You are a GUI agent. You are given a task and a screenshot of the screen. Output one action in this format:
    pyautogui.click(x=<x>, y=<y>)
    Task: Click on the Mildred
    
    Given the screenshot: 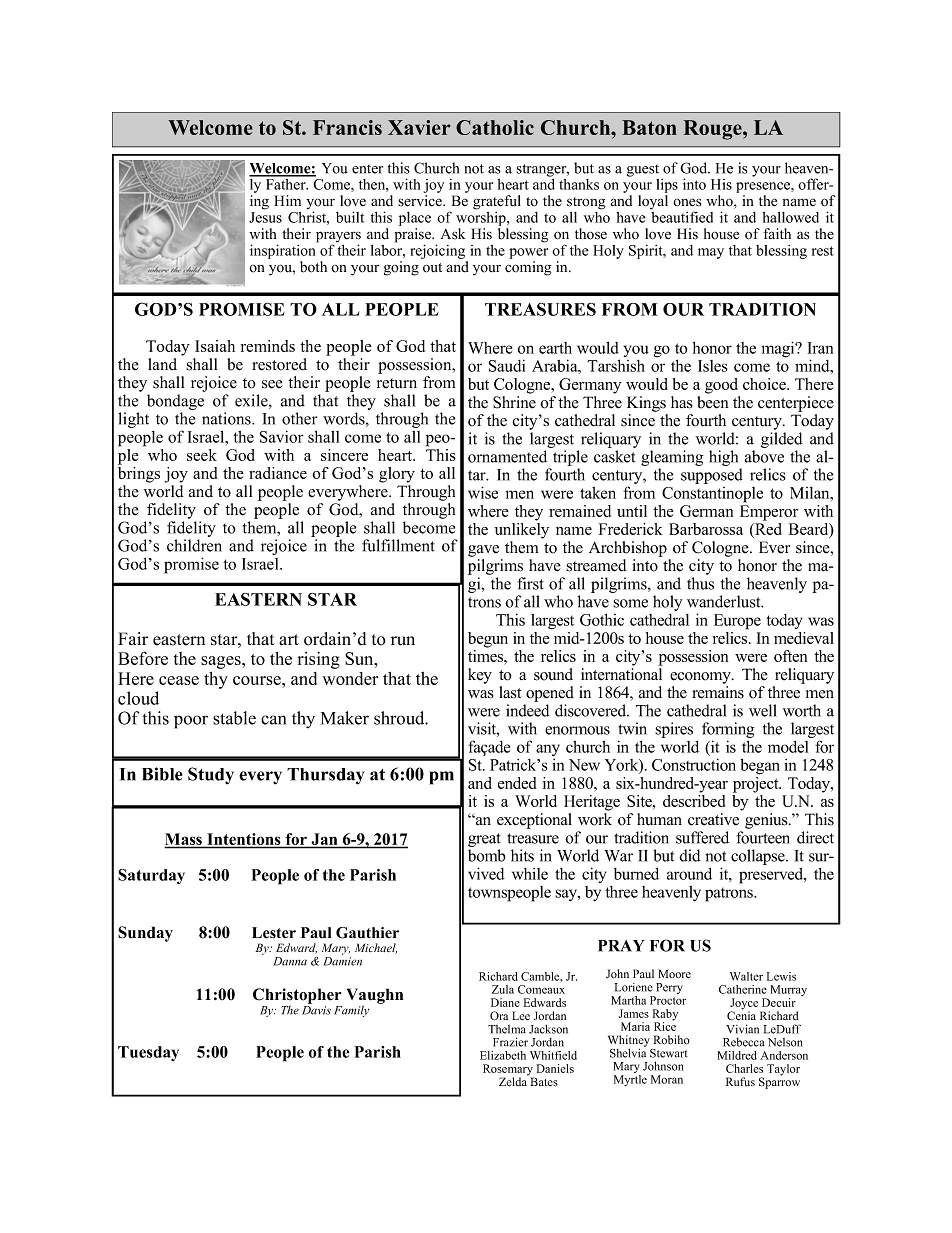 What is the action you would take?
    pyautogui.click(x=737, y=1055)
